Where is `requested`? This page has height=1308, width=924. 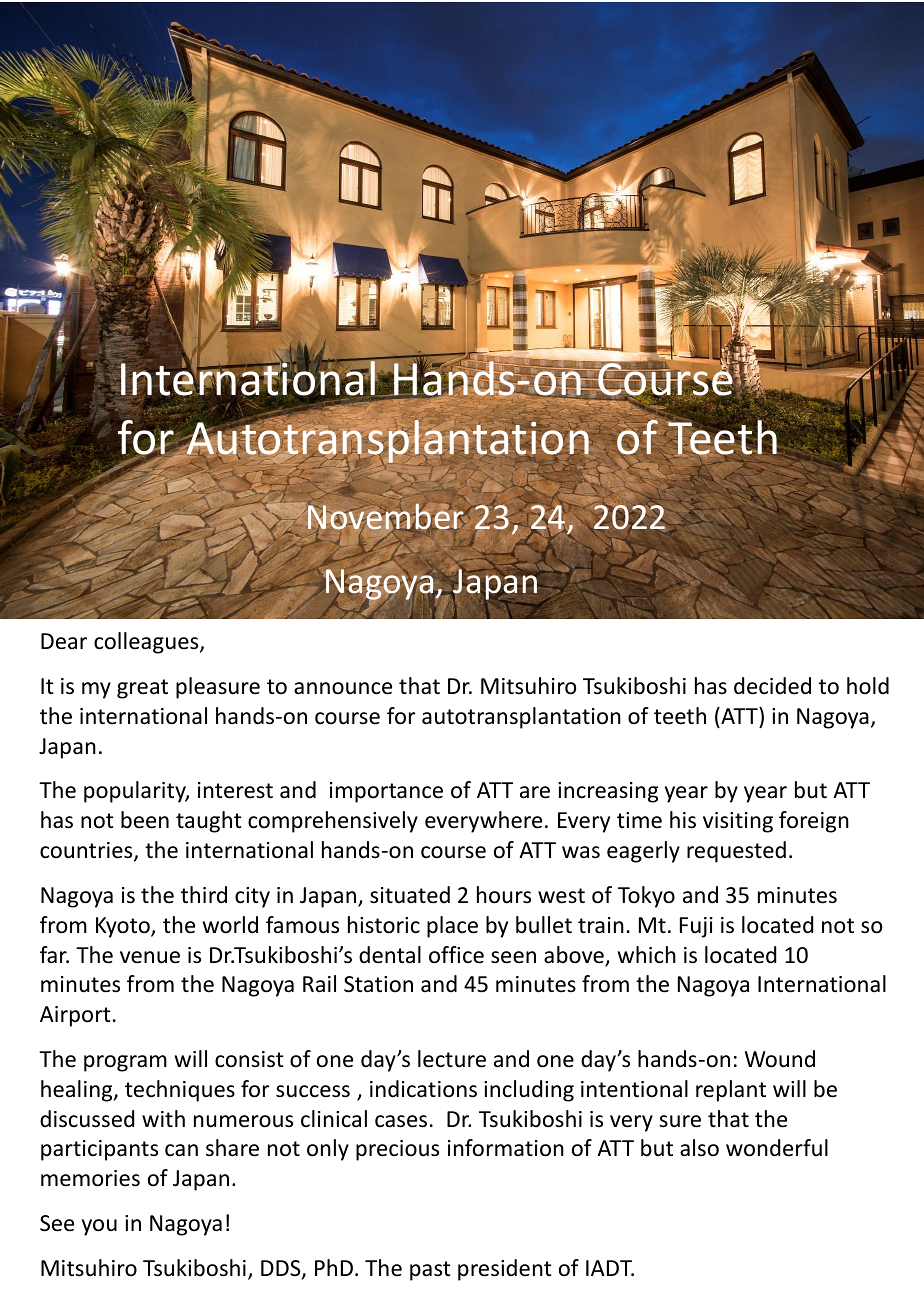 requested is located at coordinates (736, 852).
